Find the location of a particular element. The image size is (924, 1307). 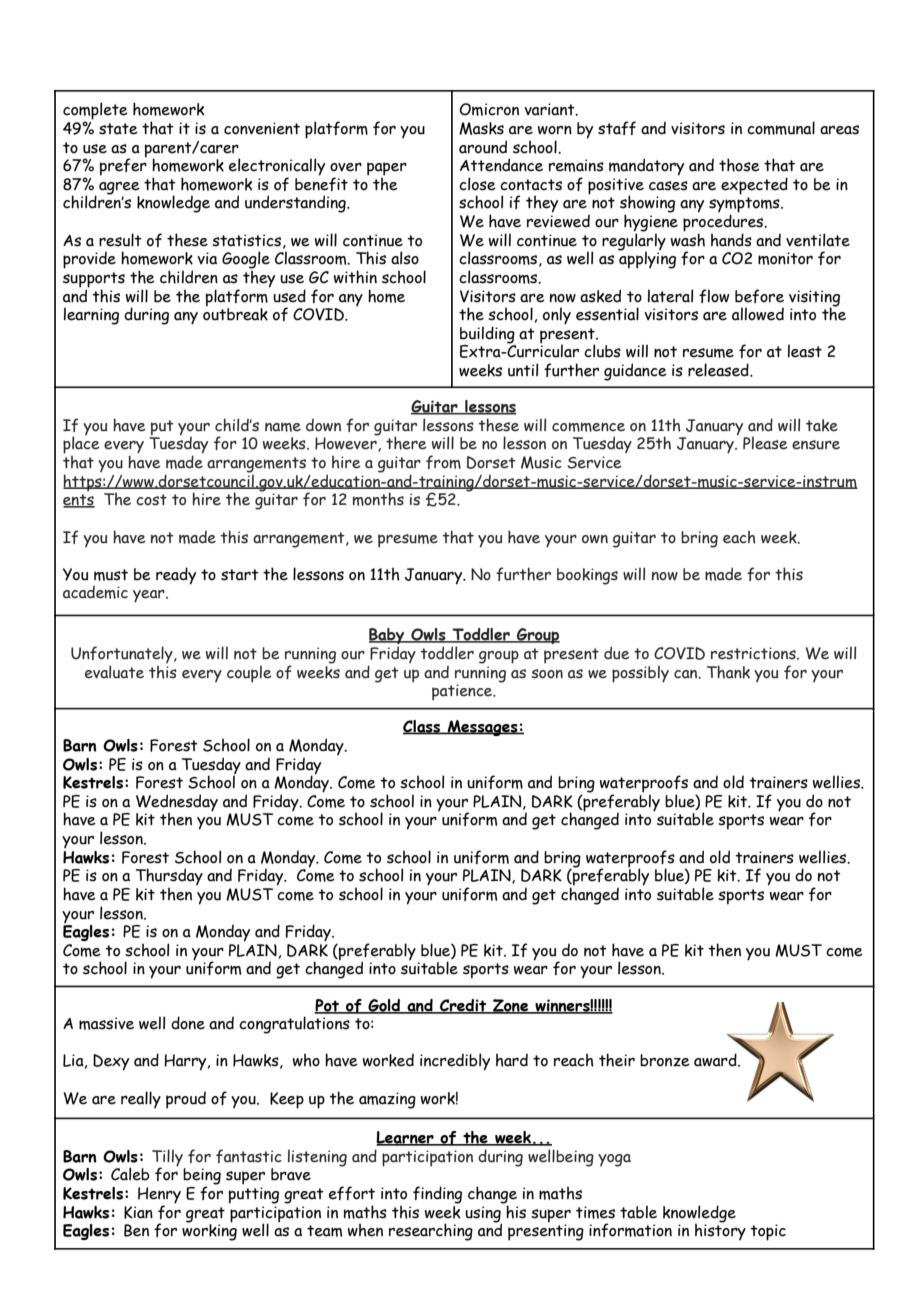

around is located at coordinates (483, 147).
